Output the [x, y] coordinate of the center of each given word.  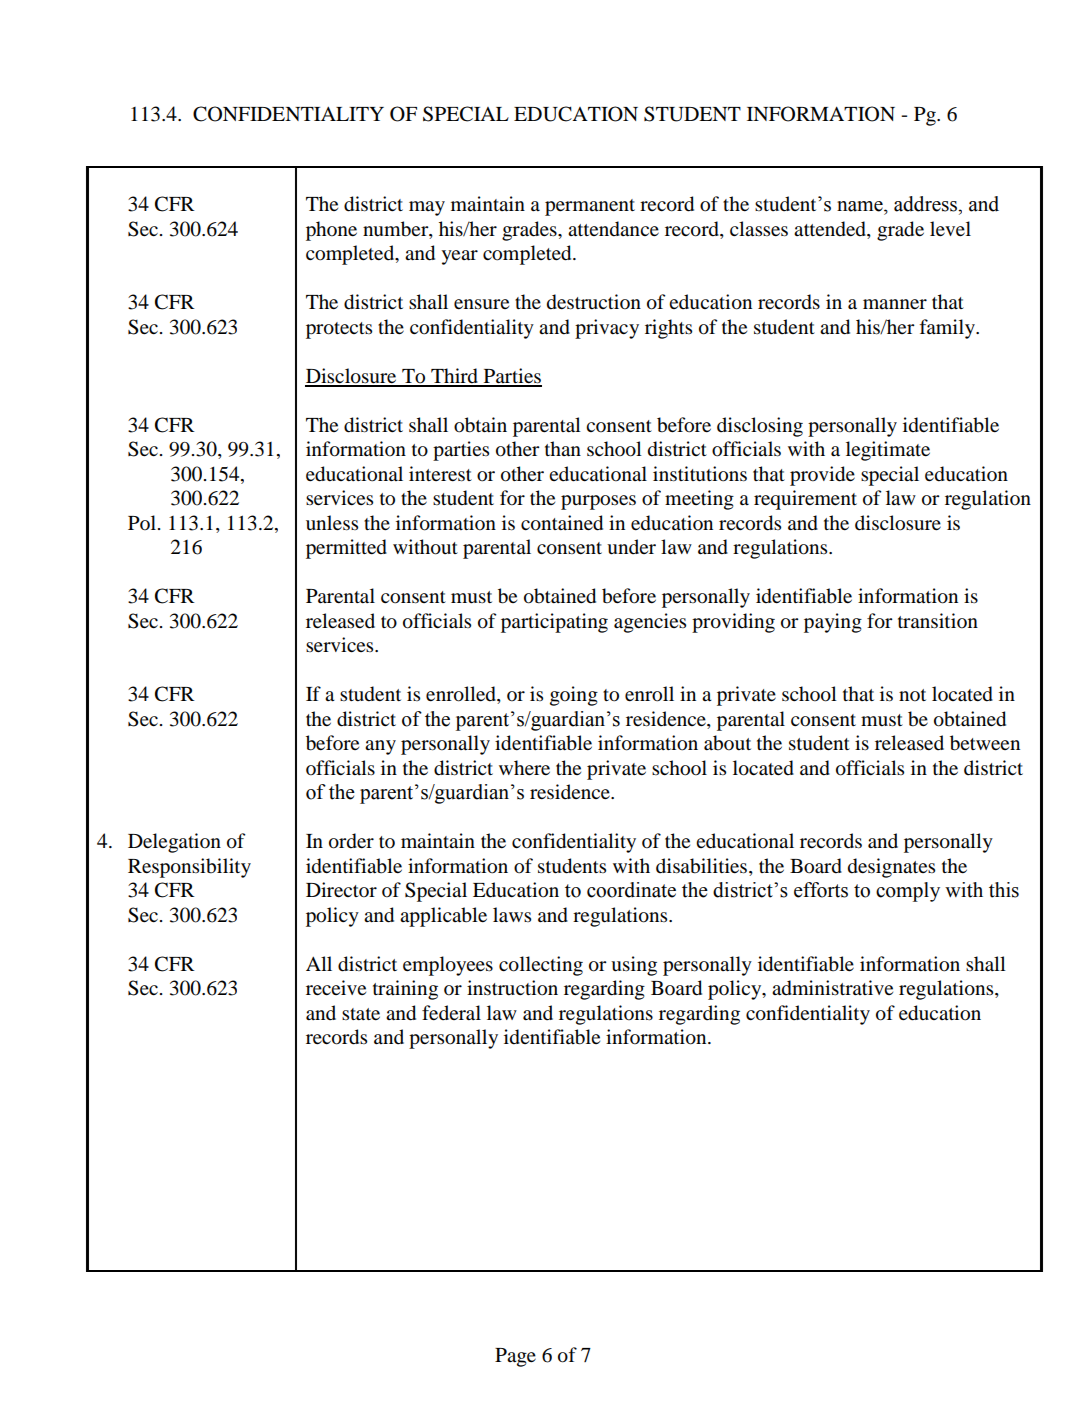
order [351, 841]
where [524, 767]
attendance [613, 229]
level [950, 228]
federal [451, 1012]
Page [515, 1357]
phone [331, 231]
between [985, 743]
